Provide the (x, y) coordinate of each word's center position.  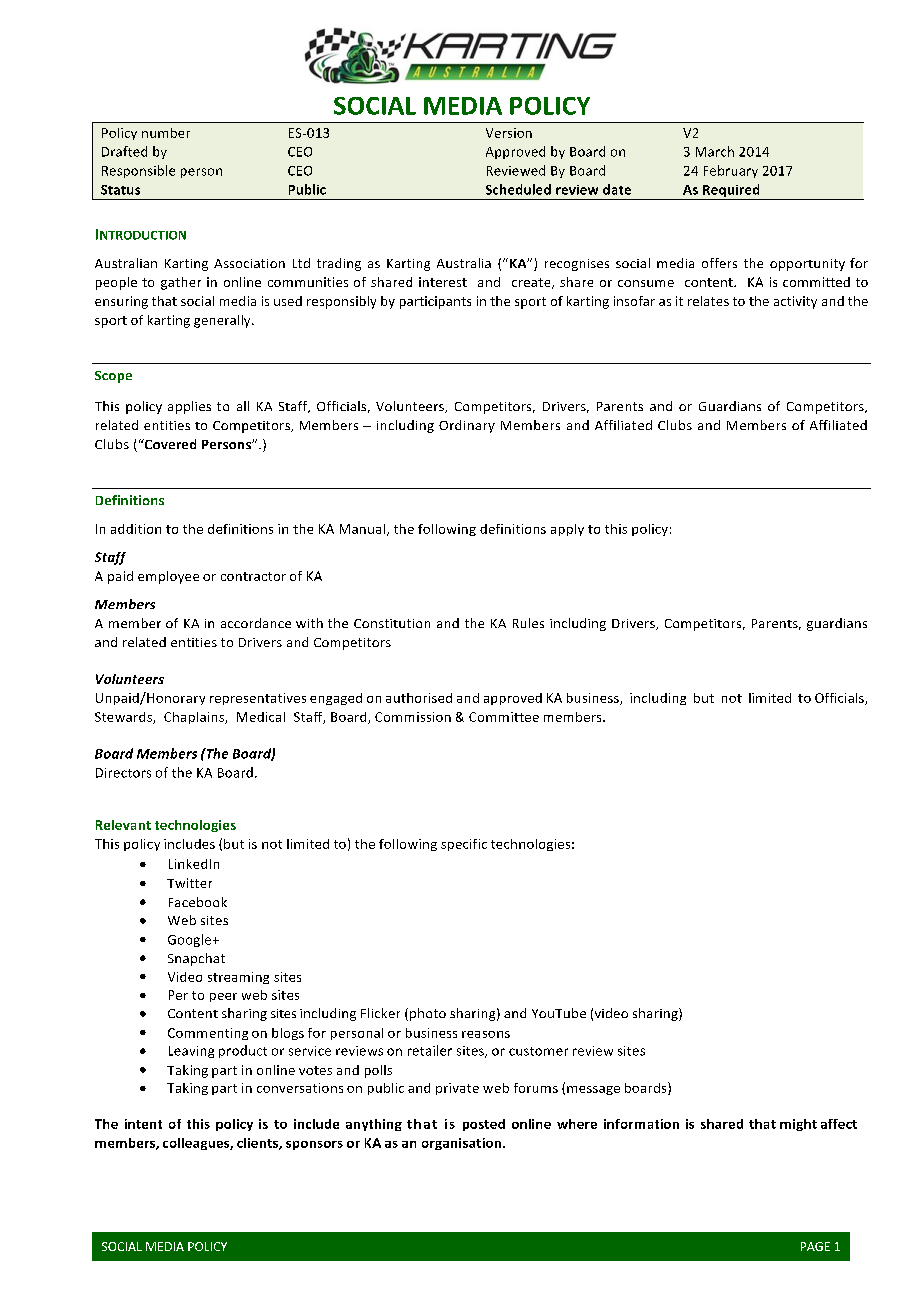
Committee (504, 717)
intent (143, 1124)
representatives (258, 699)
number (166, 133)
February (731, 171)
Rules (528, 623)
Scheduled (518, 189)
